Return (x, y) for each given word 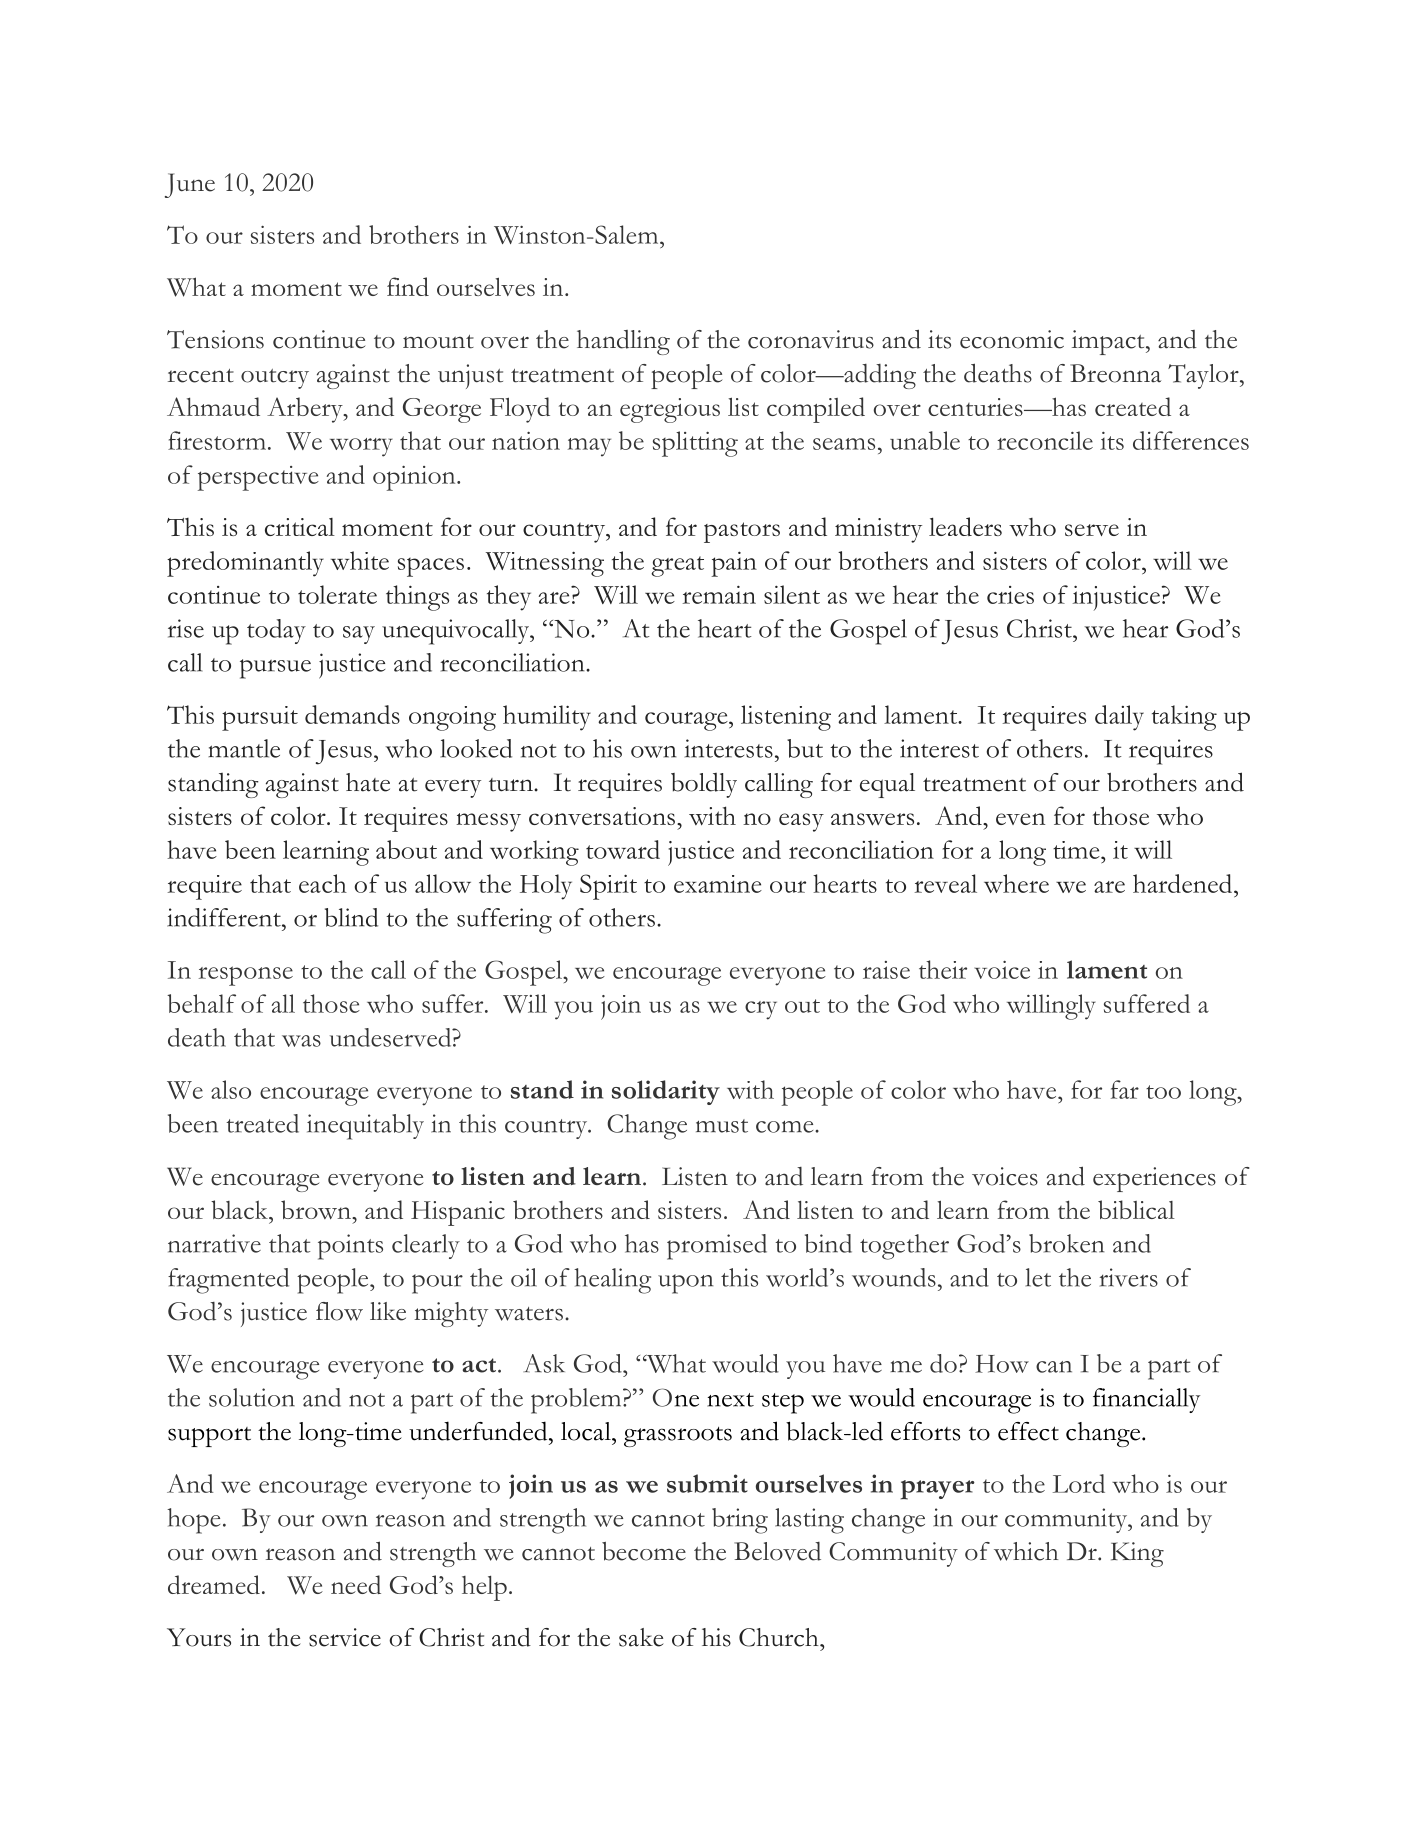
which (1026, 1551)
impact (1109, 342)
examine (718, 884)
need (356, 1584)
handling (623, 342)
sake (641, 1637)
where (1016, 883)
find (408, 286)
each (323, 883)
